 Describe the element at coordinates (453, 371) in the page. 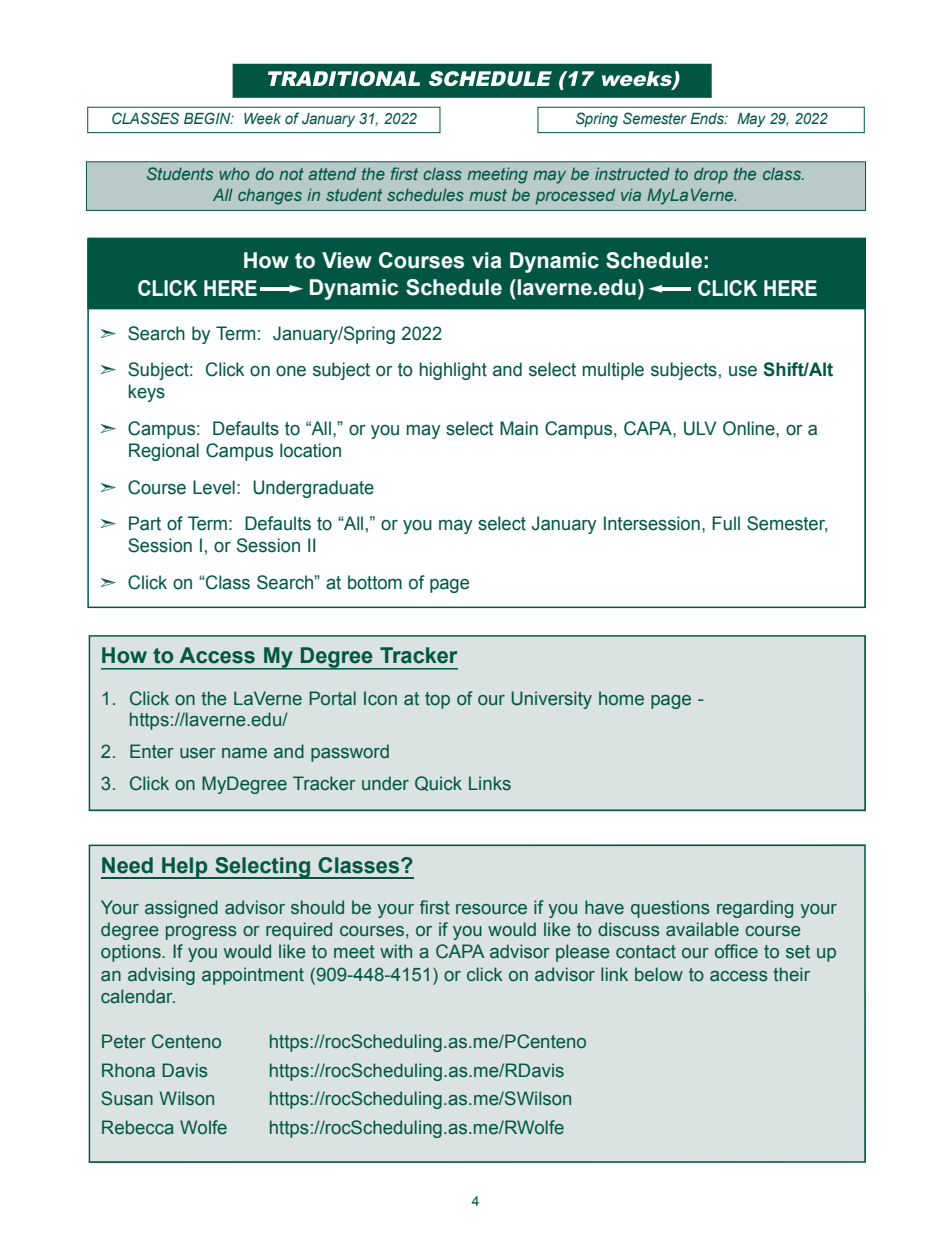

I see `highlight` at that location.
